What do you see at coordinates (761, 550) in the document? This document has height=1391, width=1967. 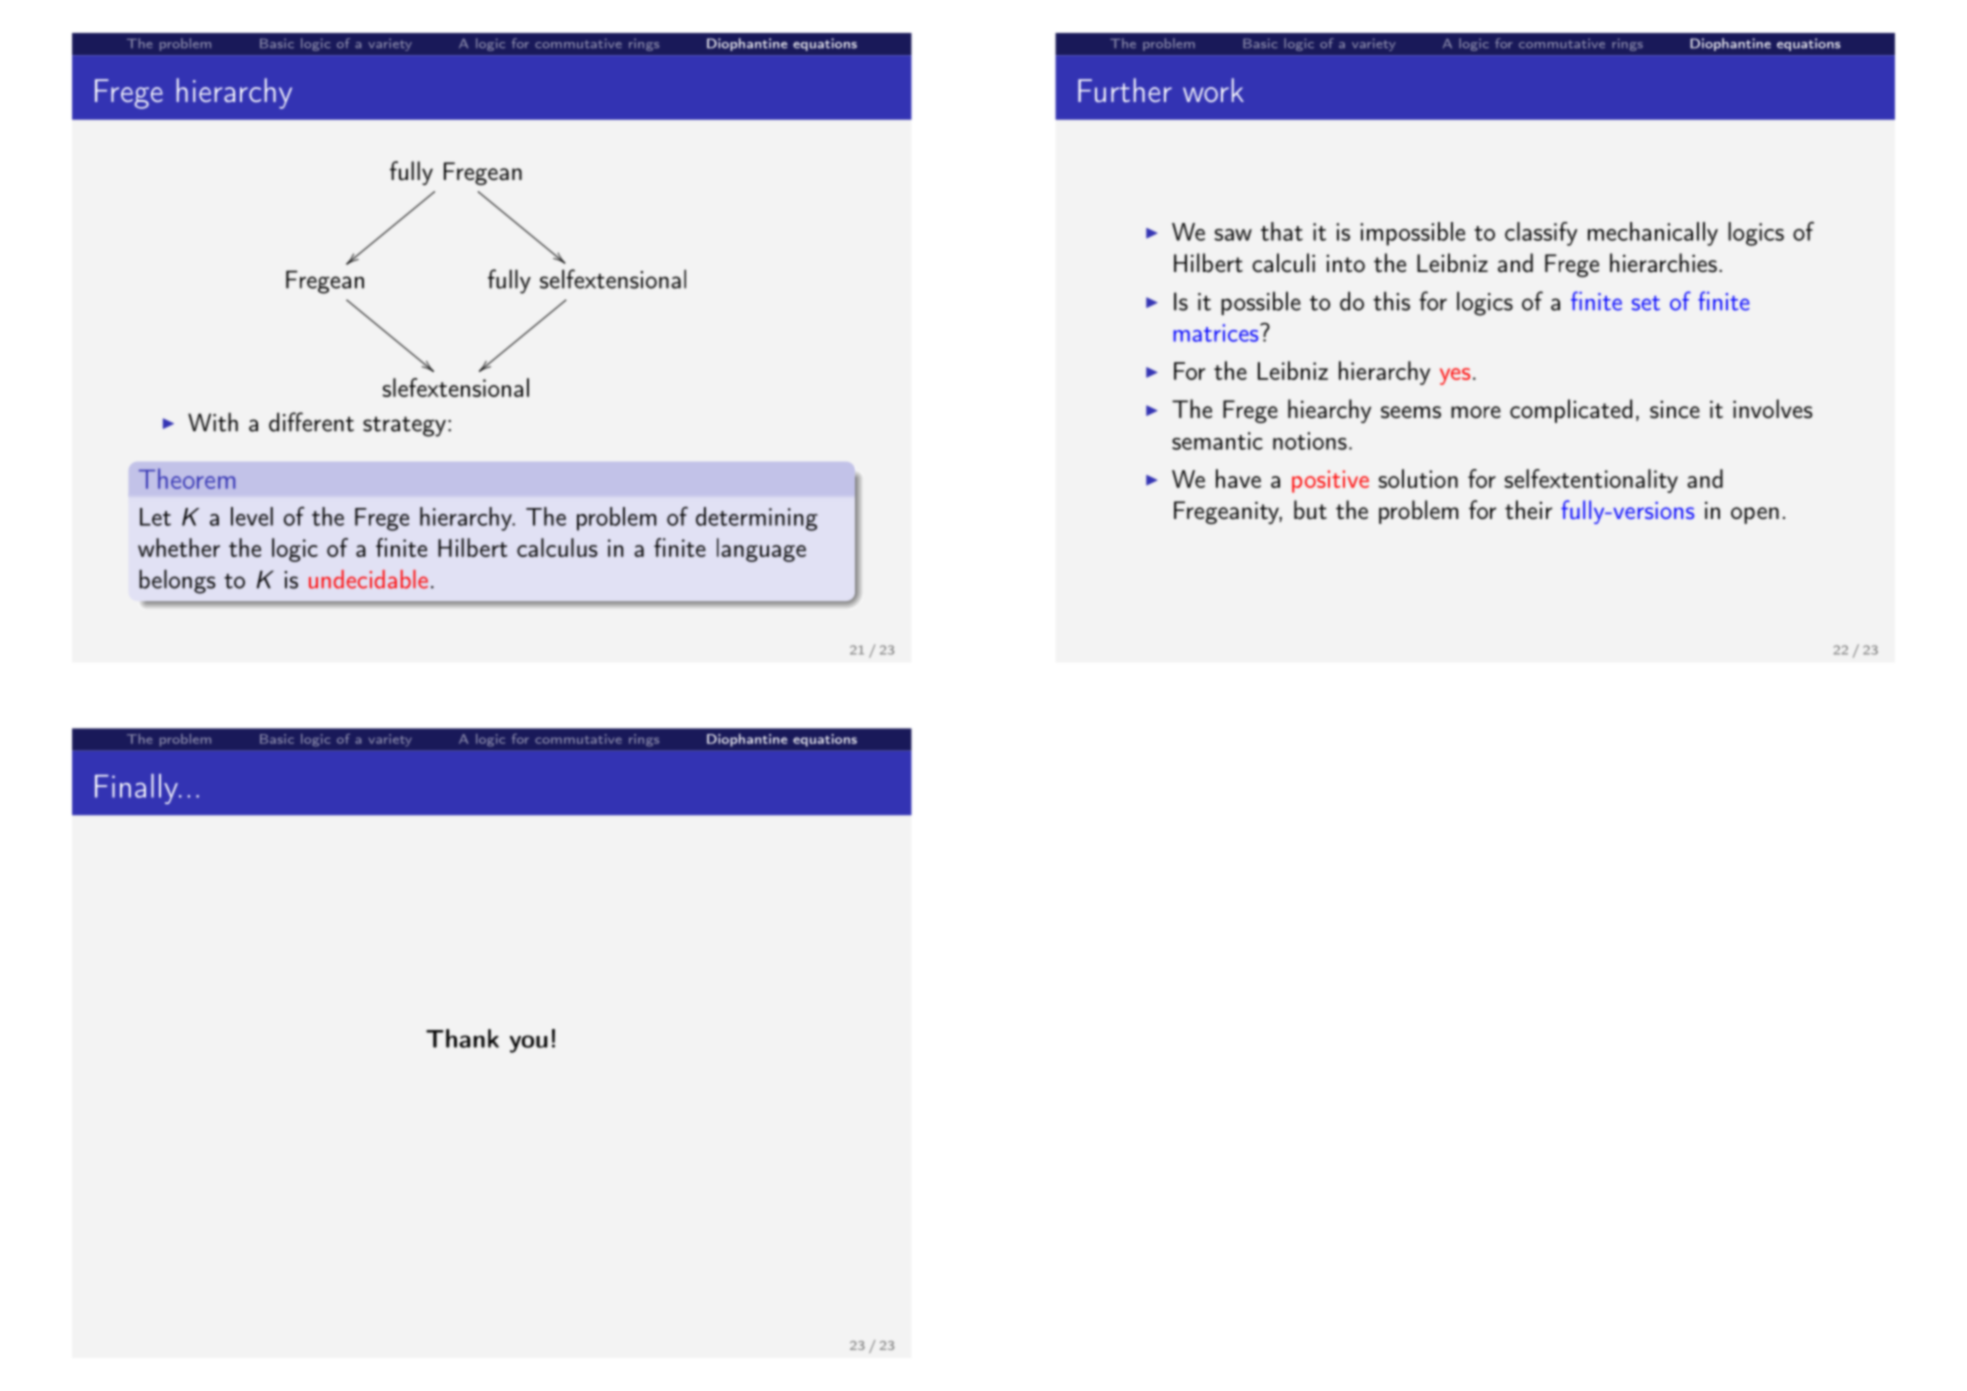 I see `language` at bounding box center [761, 550].
